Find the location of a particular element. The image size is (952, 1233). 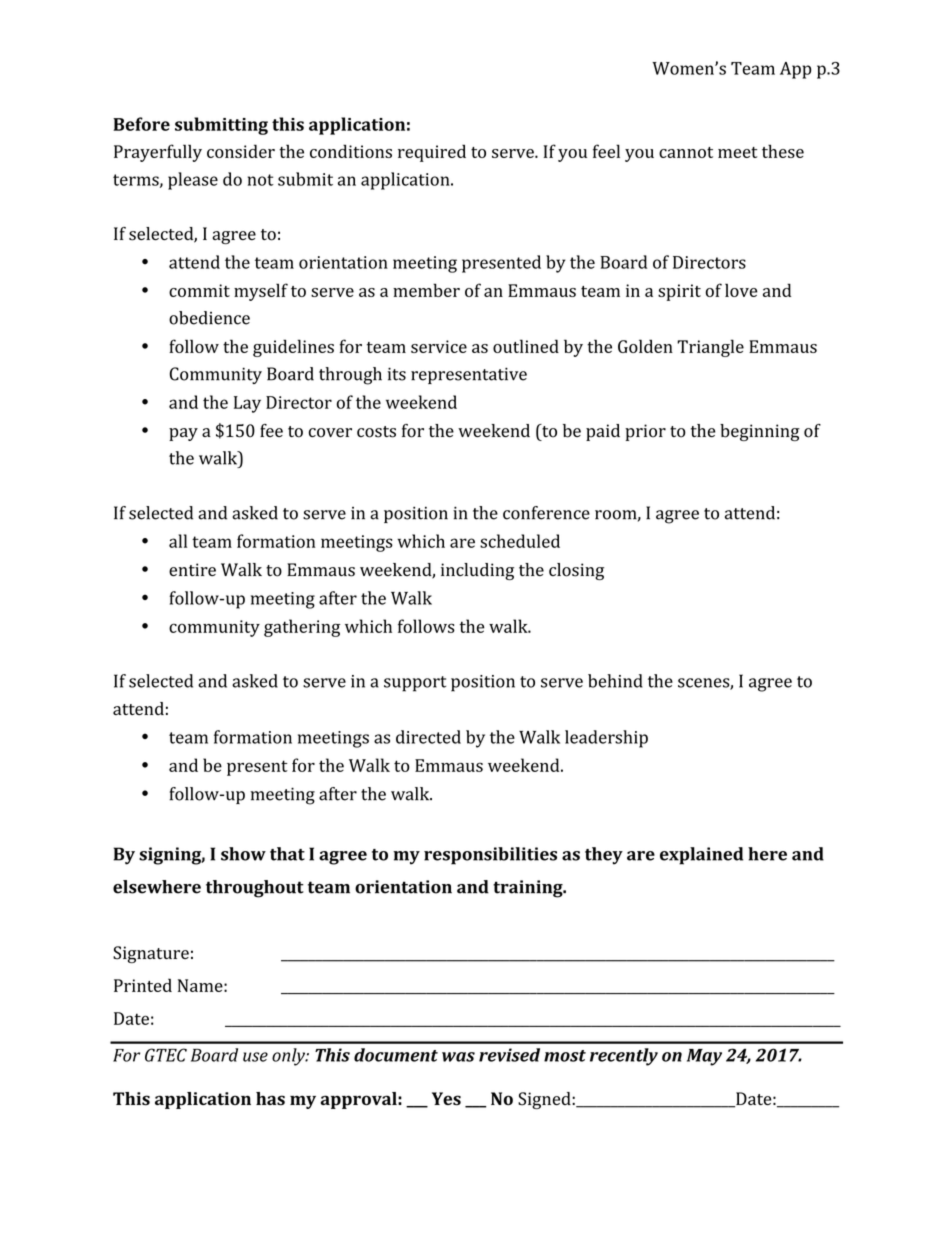

May is located at coordinates (704, 1057).
